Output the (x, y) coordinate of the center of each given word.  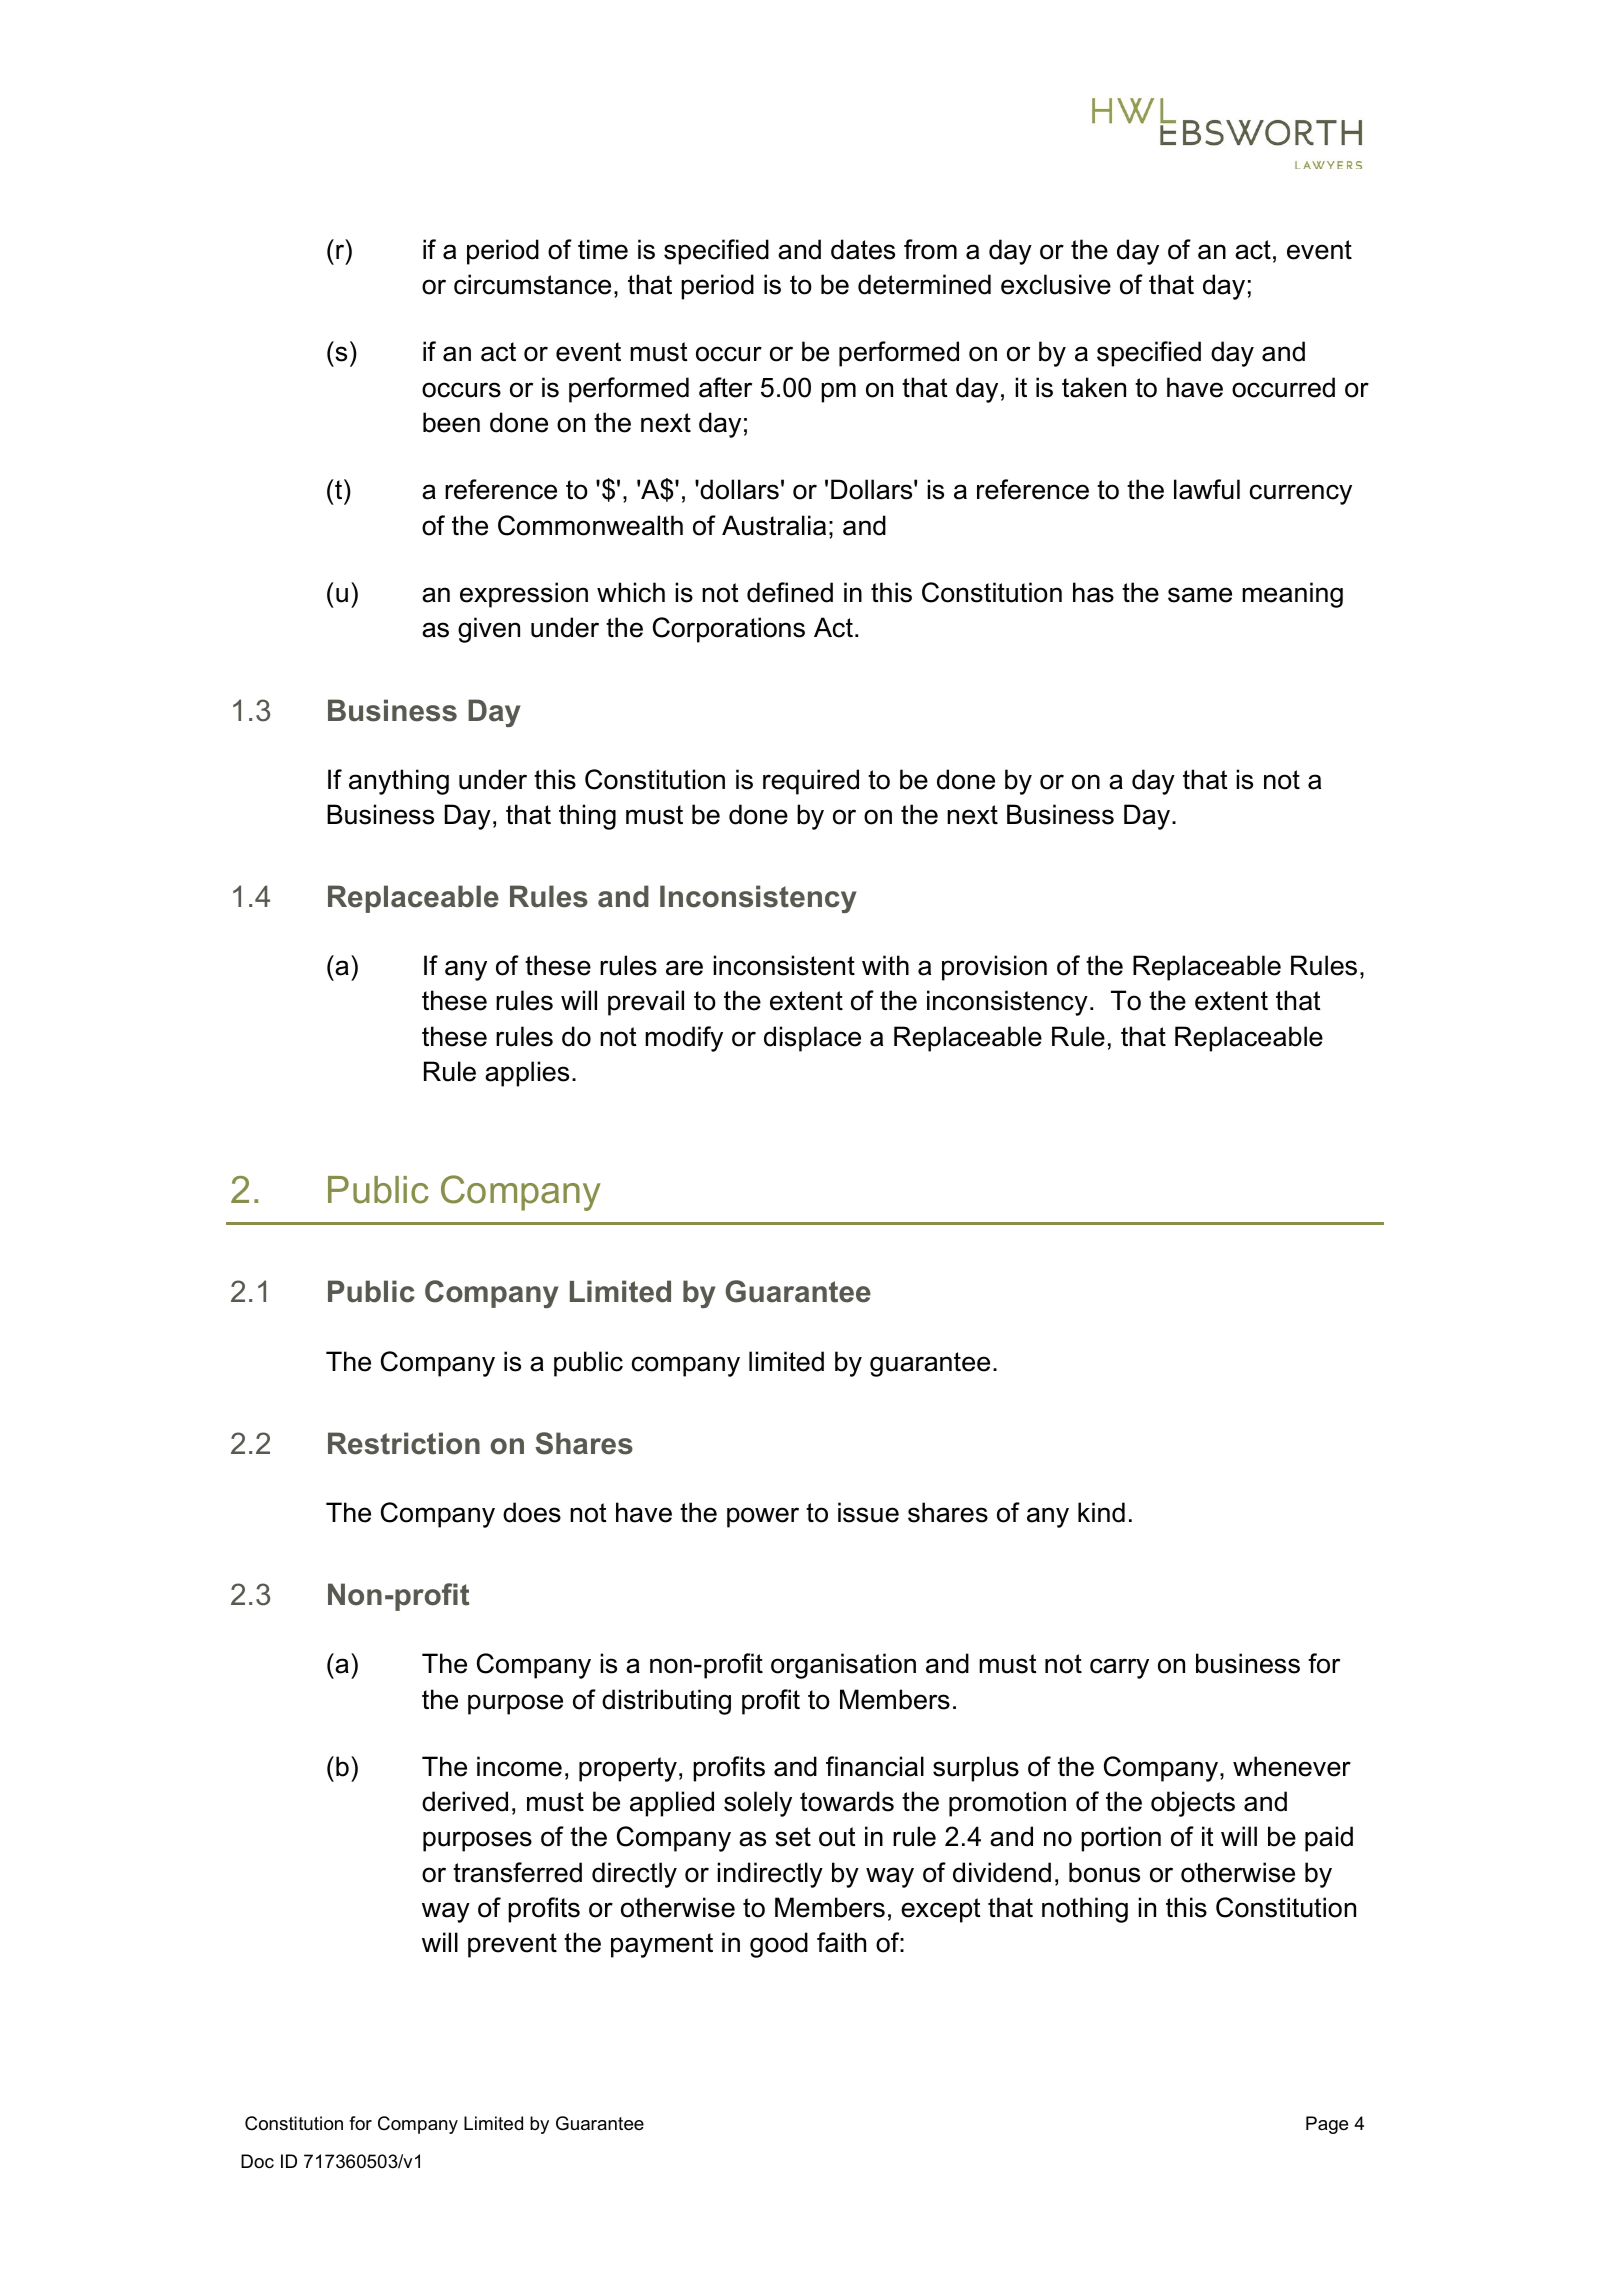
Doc (257, 2161)
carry (1119, 1668)
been (451, 422)
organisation (843, 1666)
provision (994, 968)
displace (812, 1039)
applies (527, 1074)
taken (1094, 387)
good (779, 1945)
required (811, 782)
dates (863, 249)
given (489, 630)
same (1200, 595)
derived (465, 1801)
